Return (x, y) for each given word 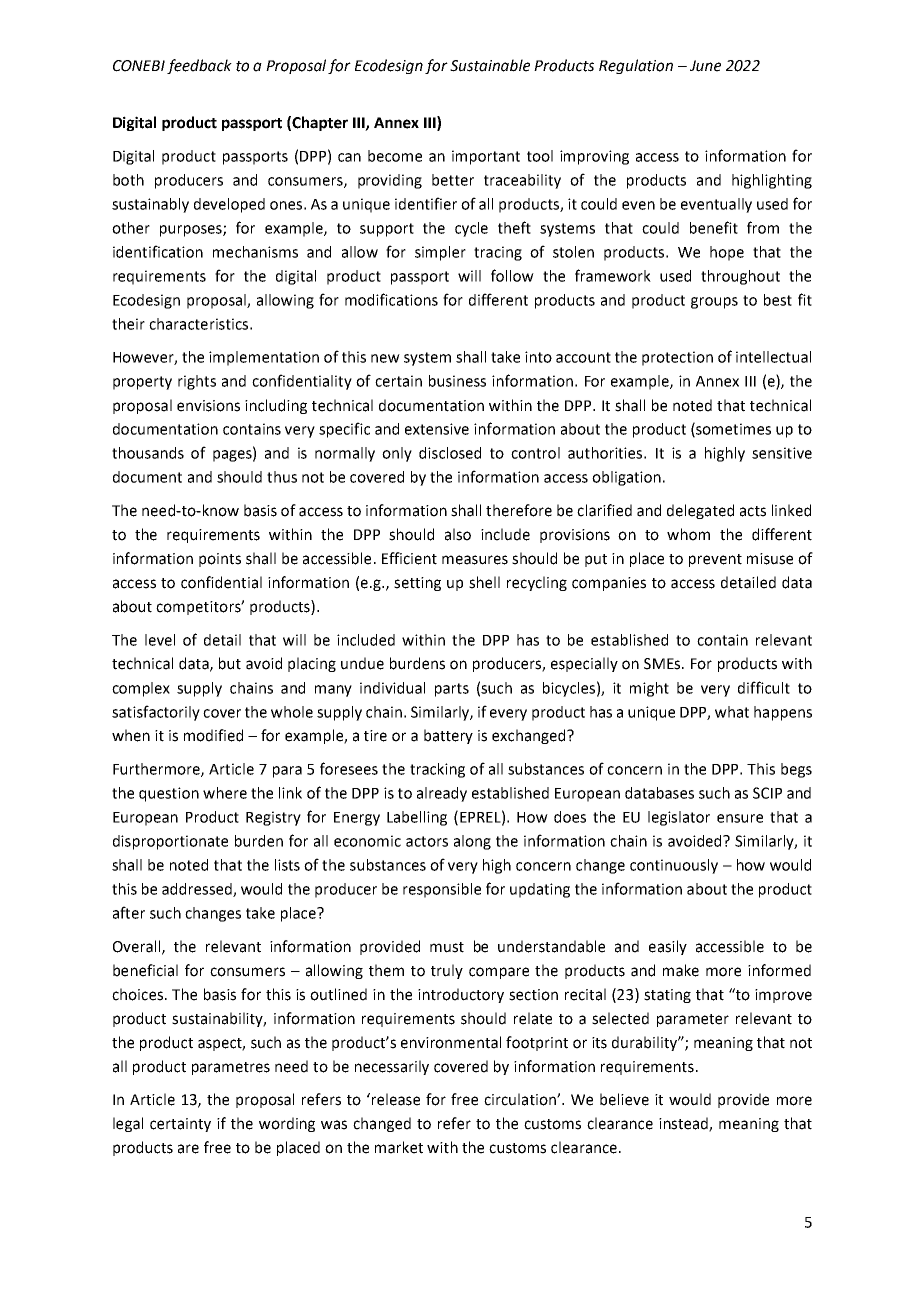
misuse (770, 559)
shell (484, 582)
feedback (199, 66)
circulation (521, 1099)
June (705, 66)
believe (624, 1099)
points (220, 560)
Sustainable (490, 65)
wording (287, 1124)
